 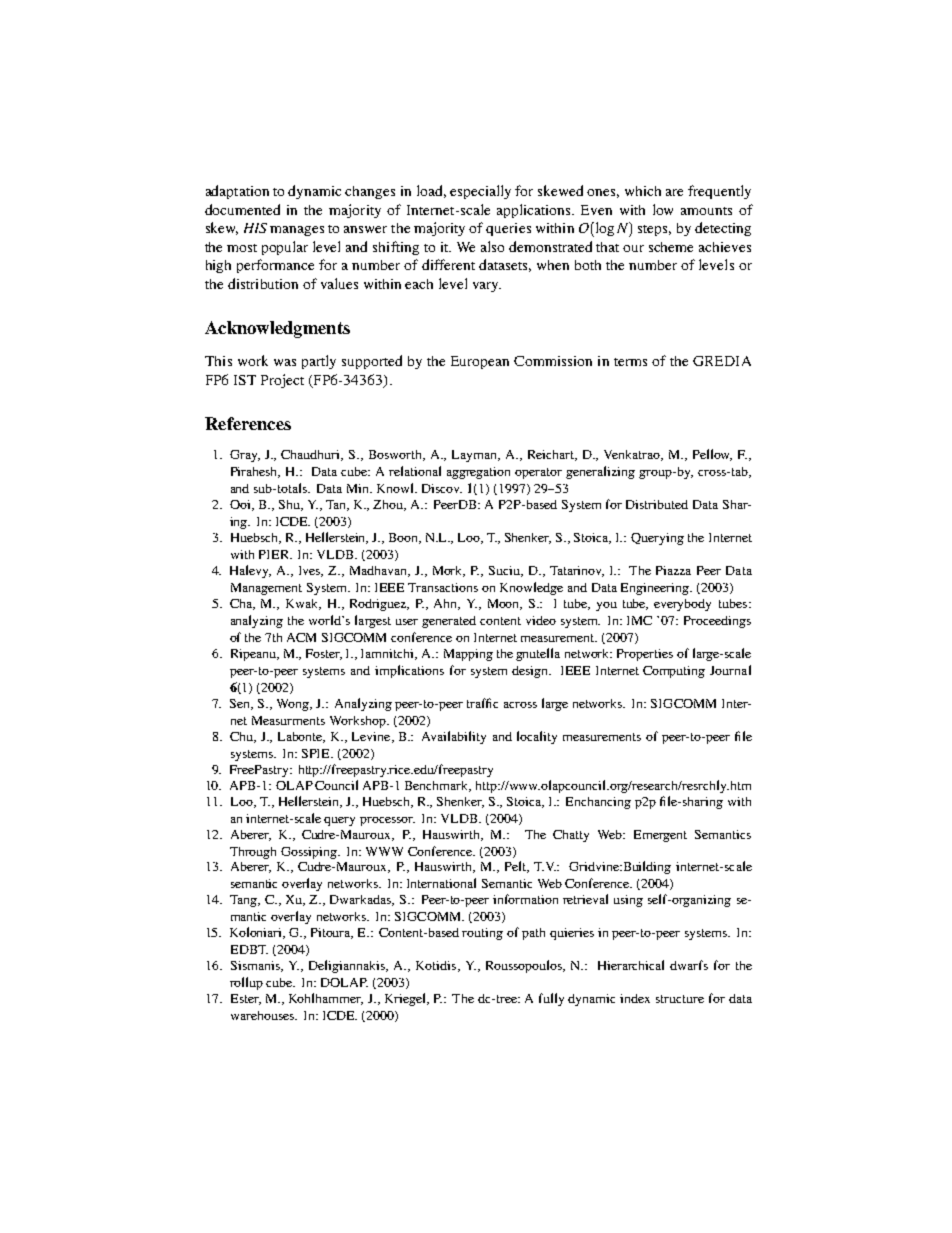 What do you see at coordinates (480, 192) in the page?
I see `especially` at bounding box center [480, 192].
